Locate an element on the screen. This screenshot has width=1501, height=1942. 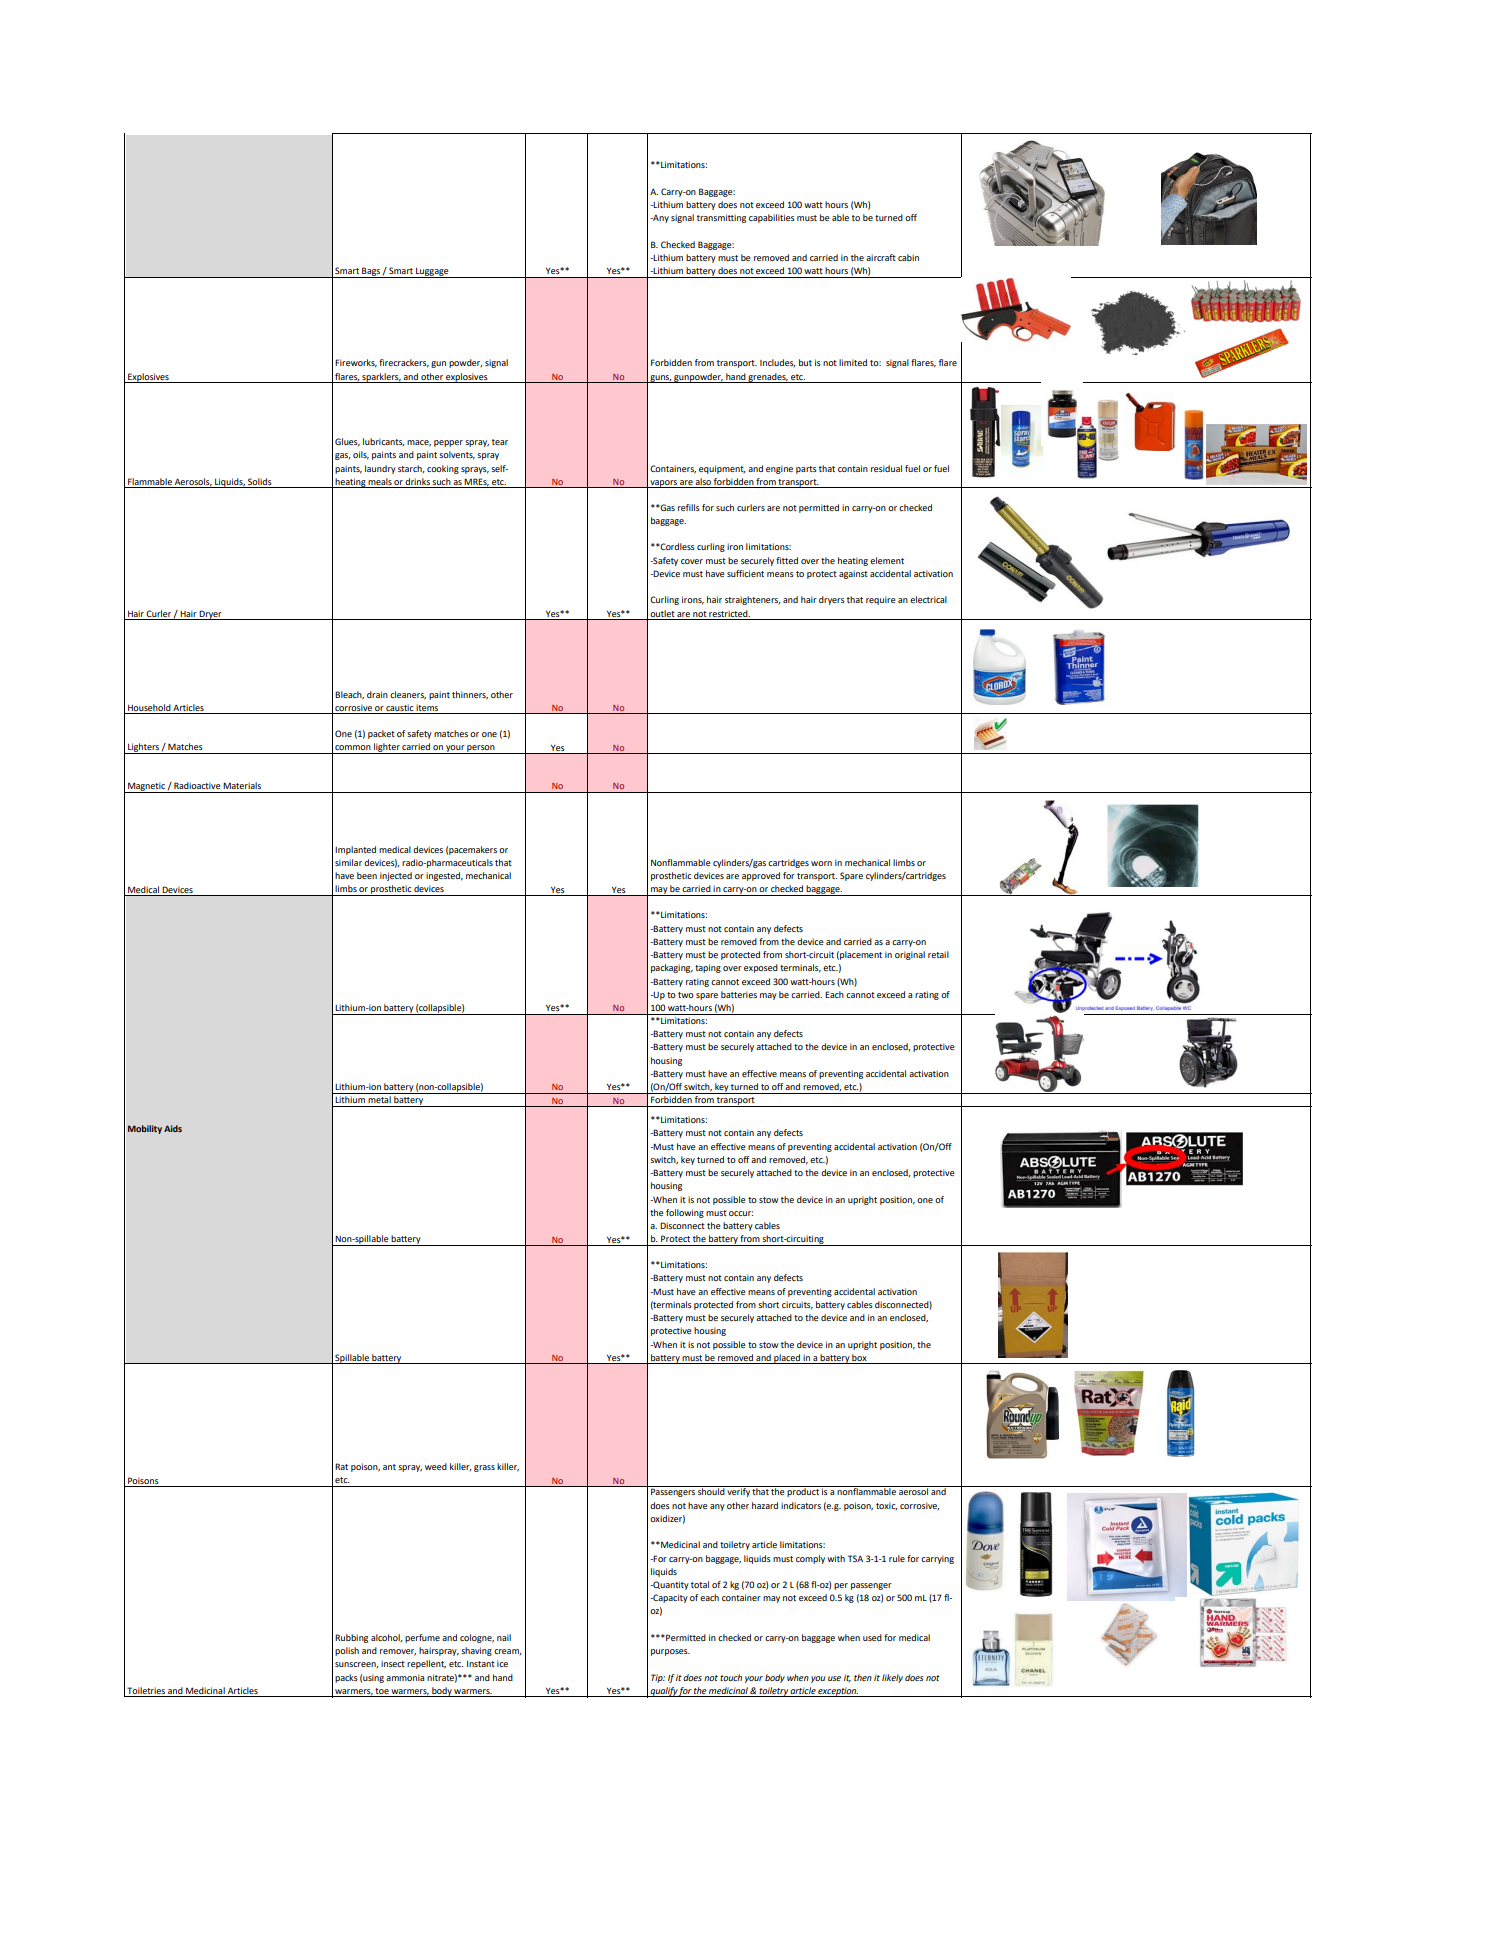
similar is located at coordinates (348, 862).
